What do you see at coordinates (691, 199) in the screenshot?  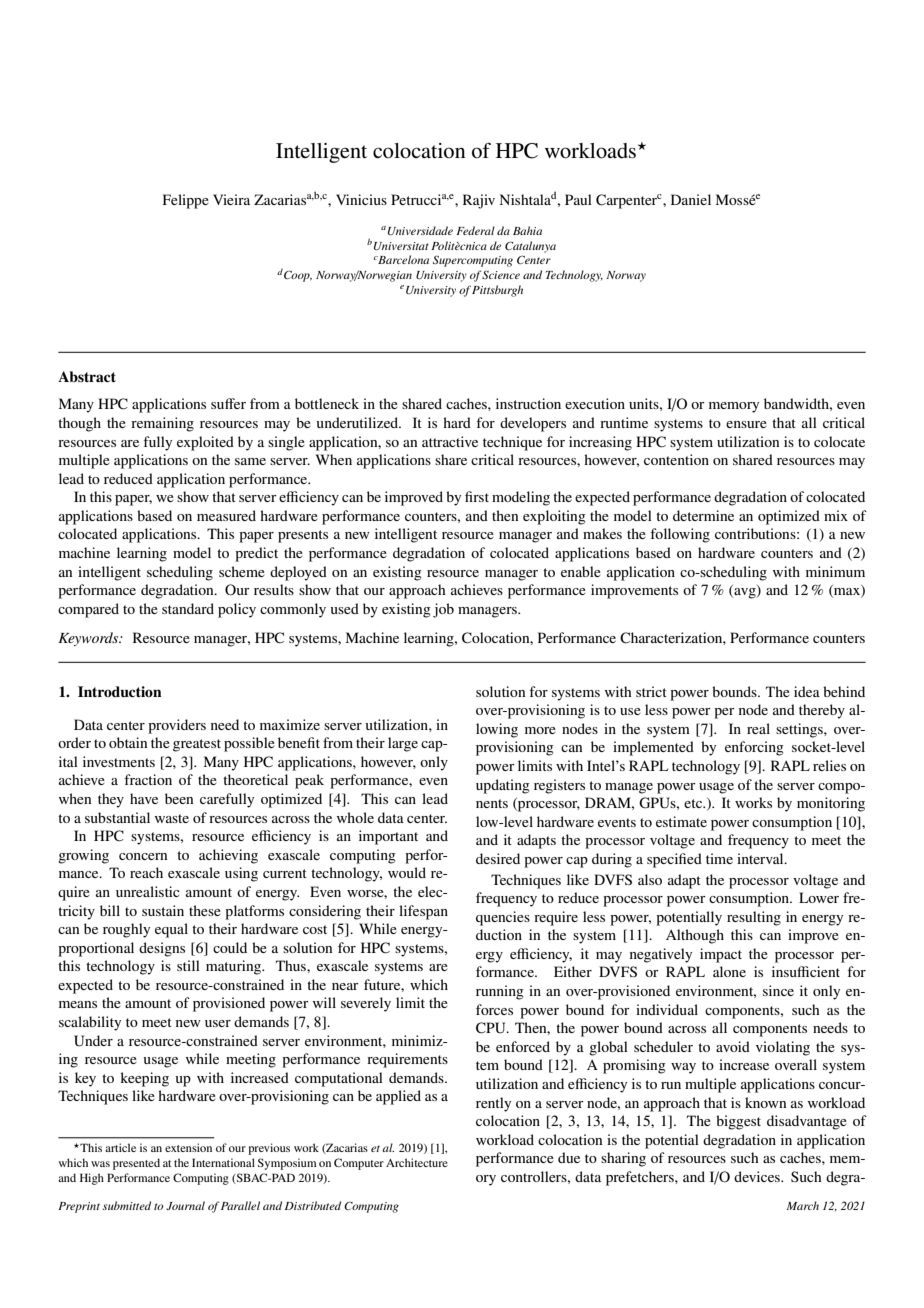 I see `Daniel` at bounding box center [691, 199].
